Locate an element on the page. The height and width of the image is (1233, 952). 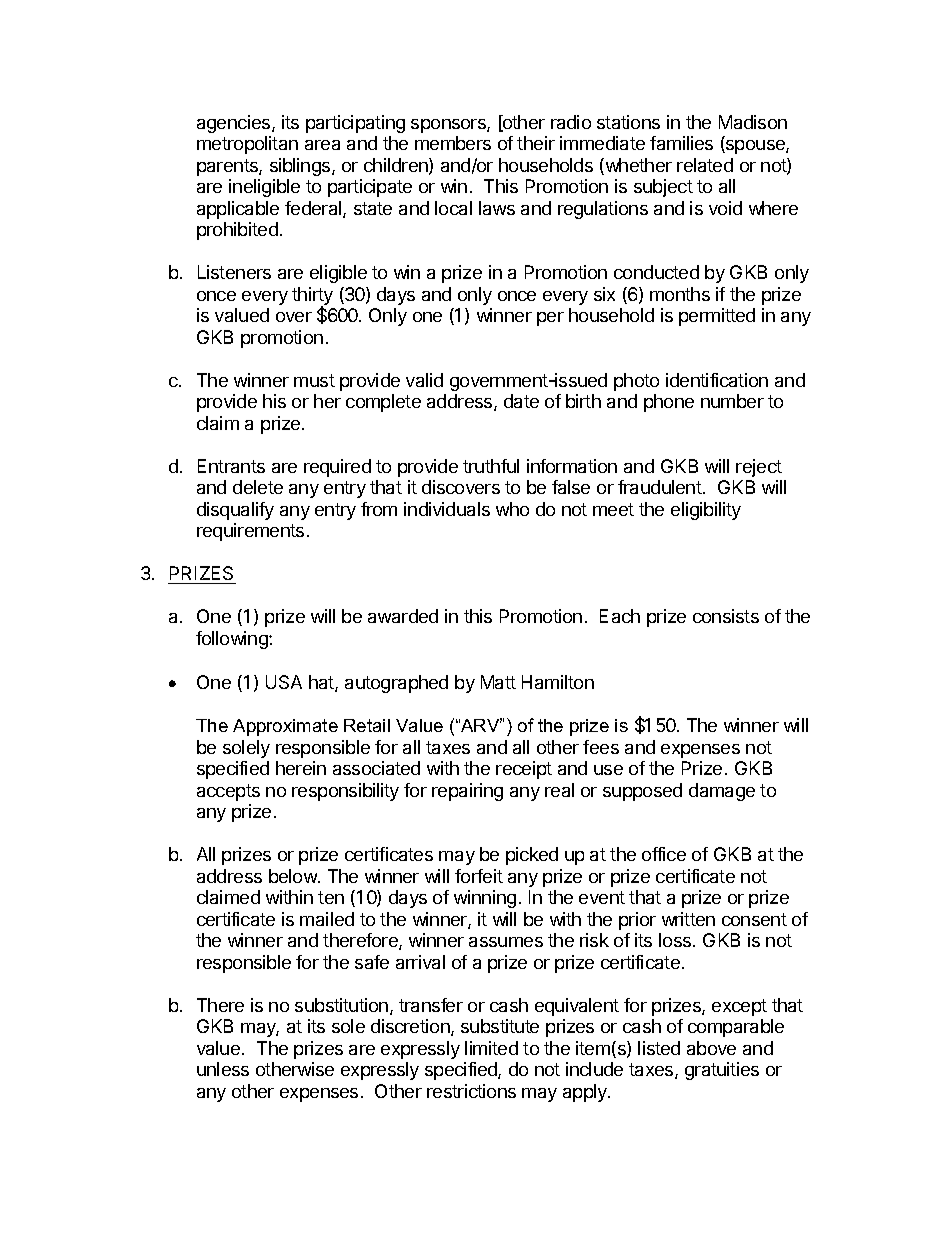
Matt is located at coordinates (498, 682).
